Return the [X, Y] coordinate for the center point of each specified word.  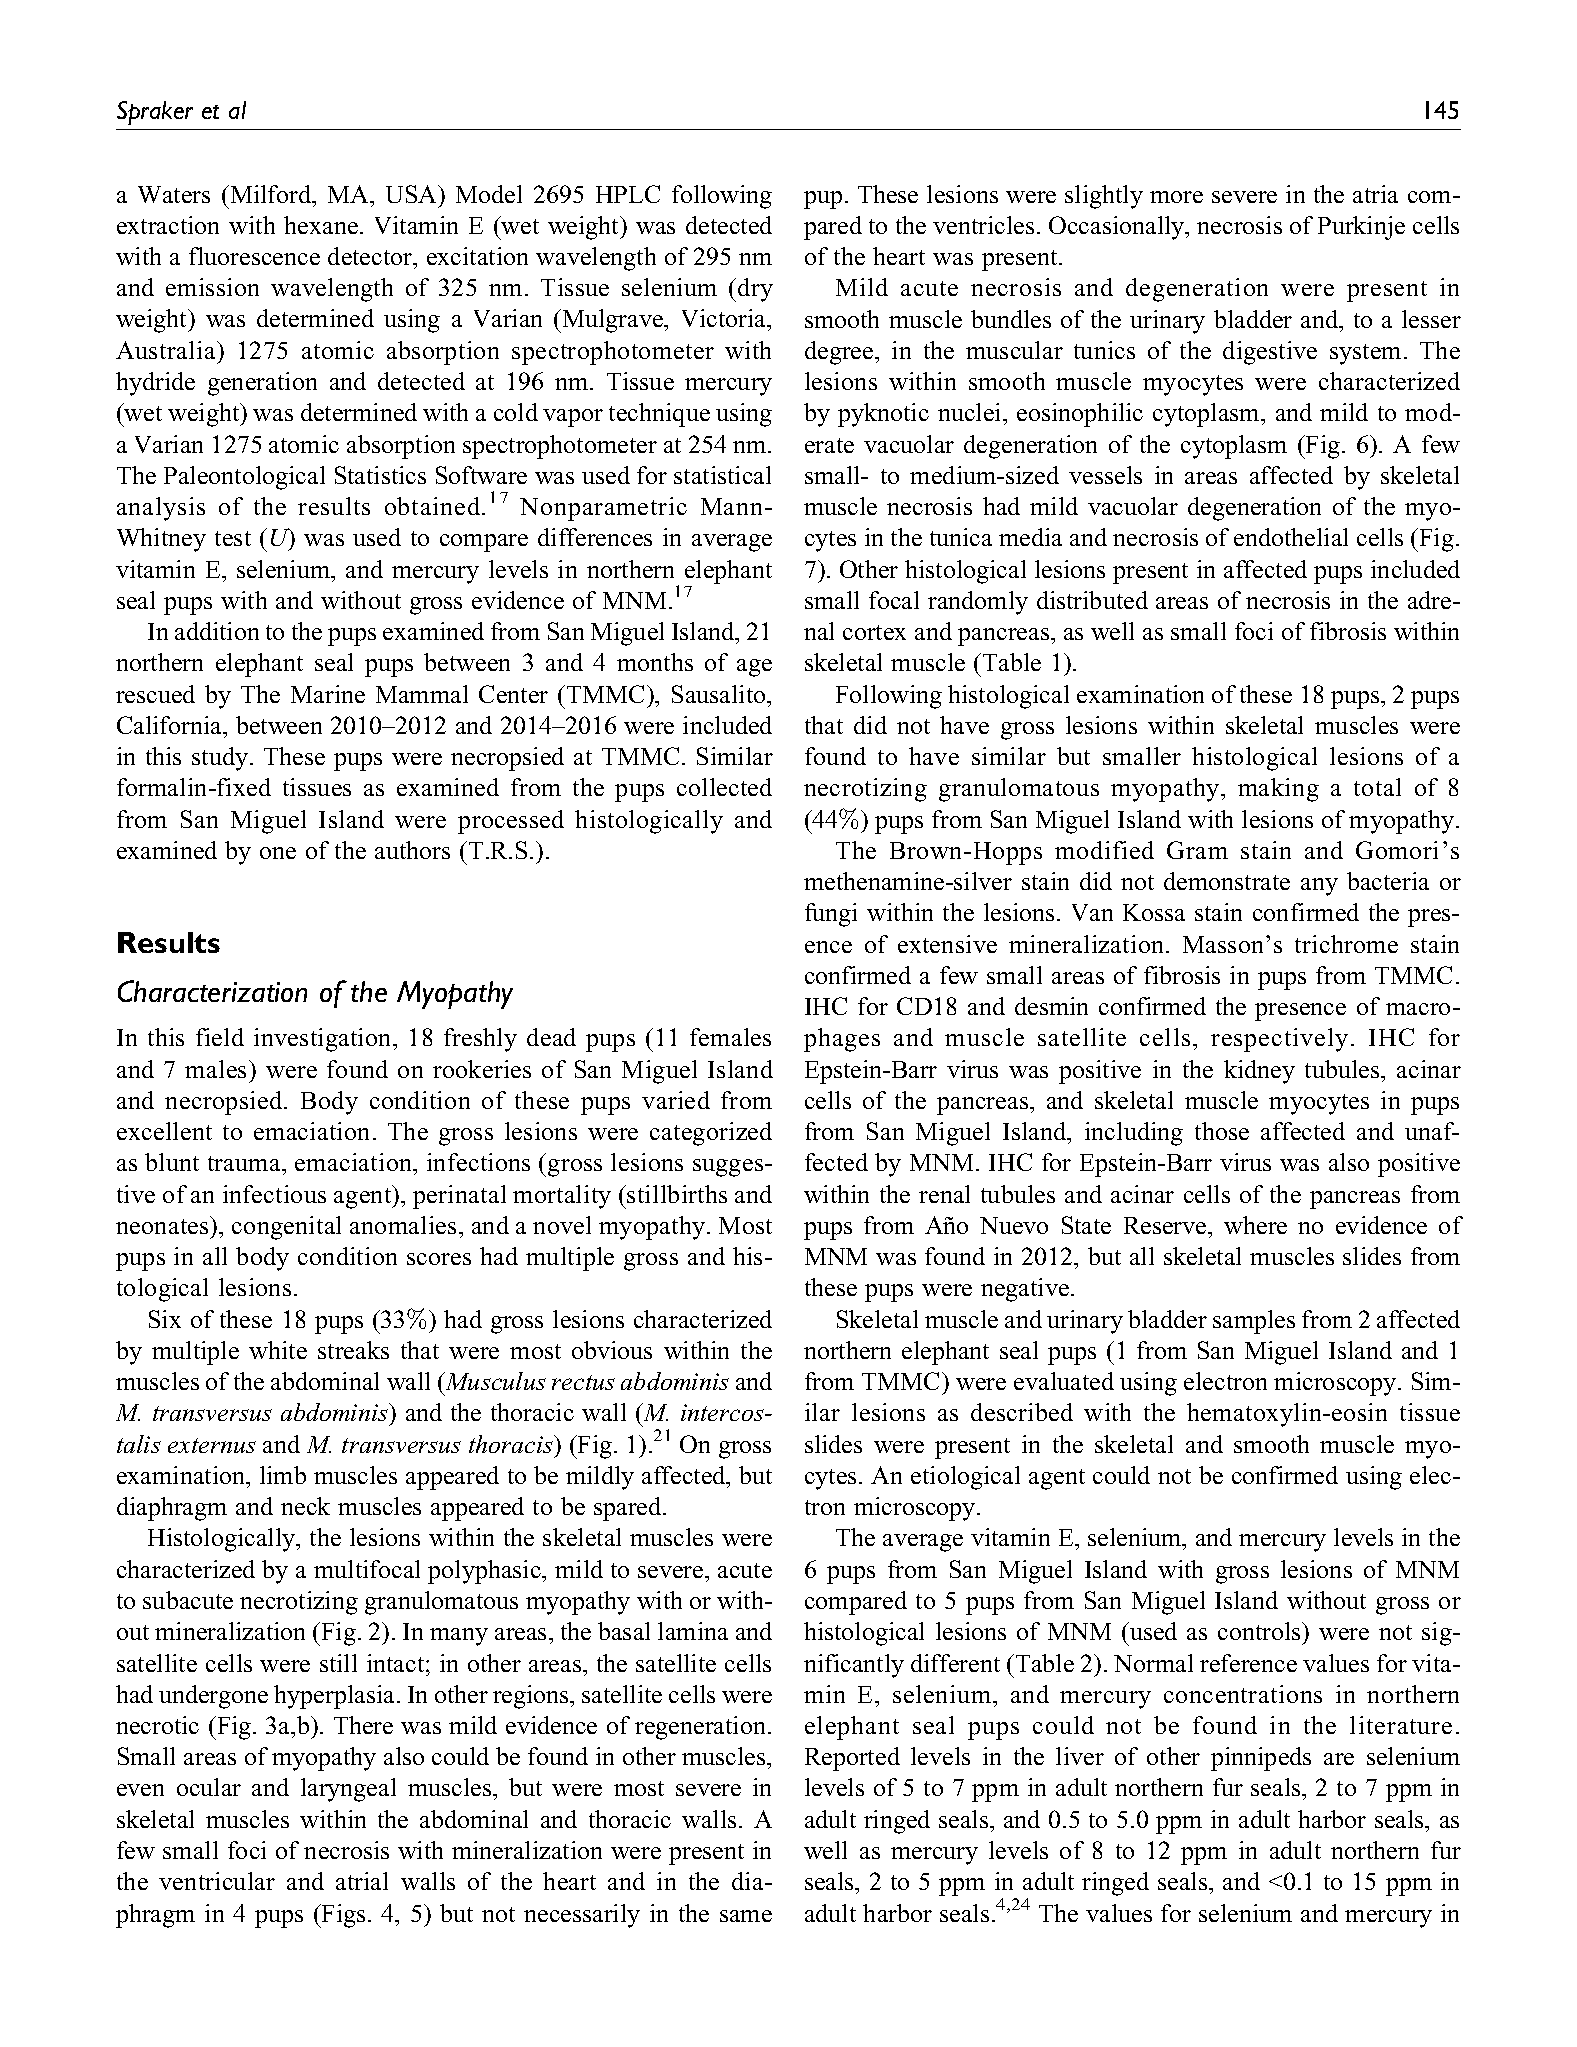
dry [755, 290]
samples [1254, 1322]
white [278, 1350]
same [746, 1916]
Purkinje [1361, 228]
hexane [321, 225]
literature [1401, 1725]
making [1278, 790]
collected [724, 787]
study [220, 759]
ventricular [217, 1881]
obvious [612, 1350]
